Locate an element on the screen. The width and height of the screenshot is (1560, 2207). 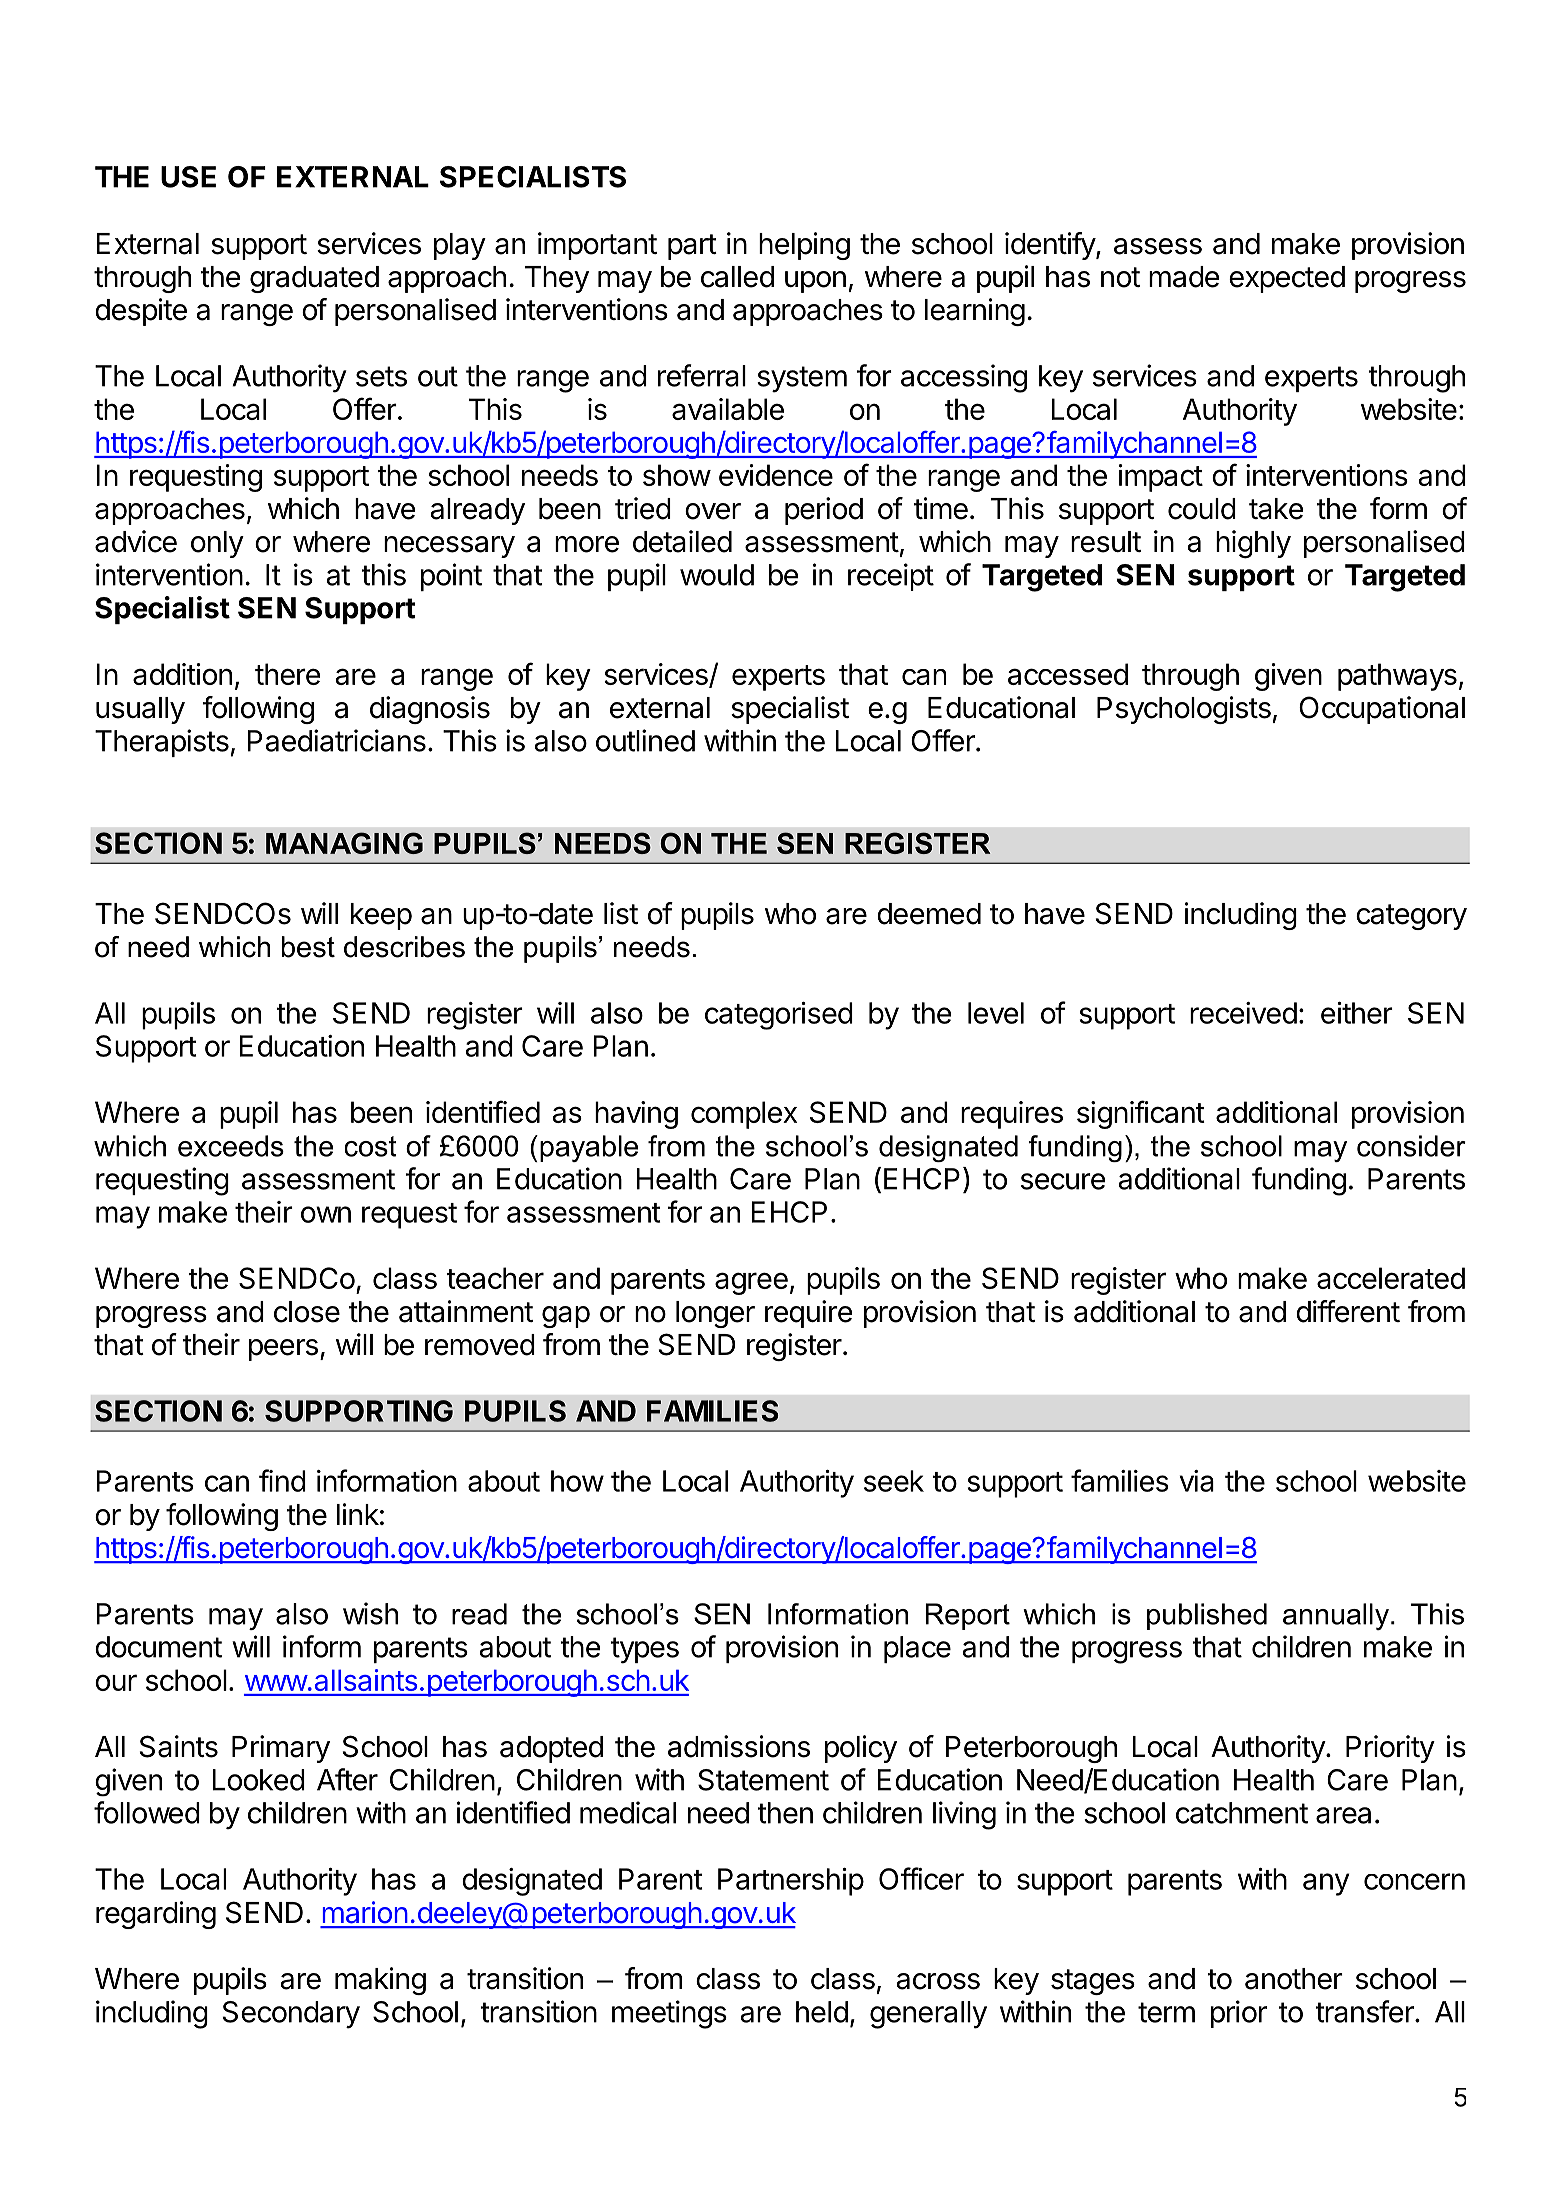
helping is located at coordinates (804, 246).
